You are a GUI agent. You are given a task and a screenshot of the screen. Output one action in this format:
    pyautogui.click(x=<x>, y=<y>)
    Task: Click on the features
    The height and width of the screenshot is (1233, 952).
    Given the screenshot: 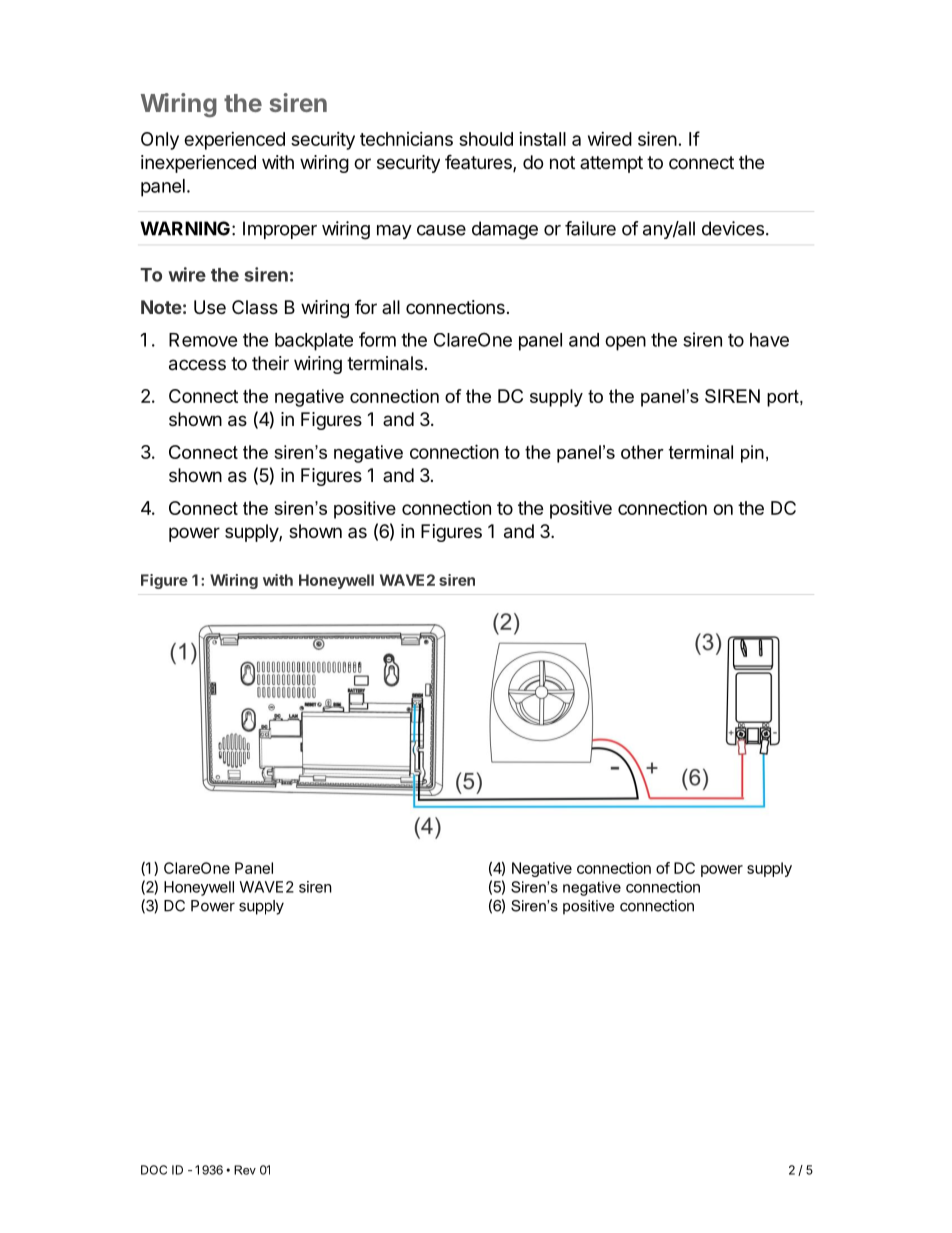 What is the action you would take?
    pyautogui.click(x=479, y=163)
